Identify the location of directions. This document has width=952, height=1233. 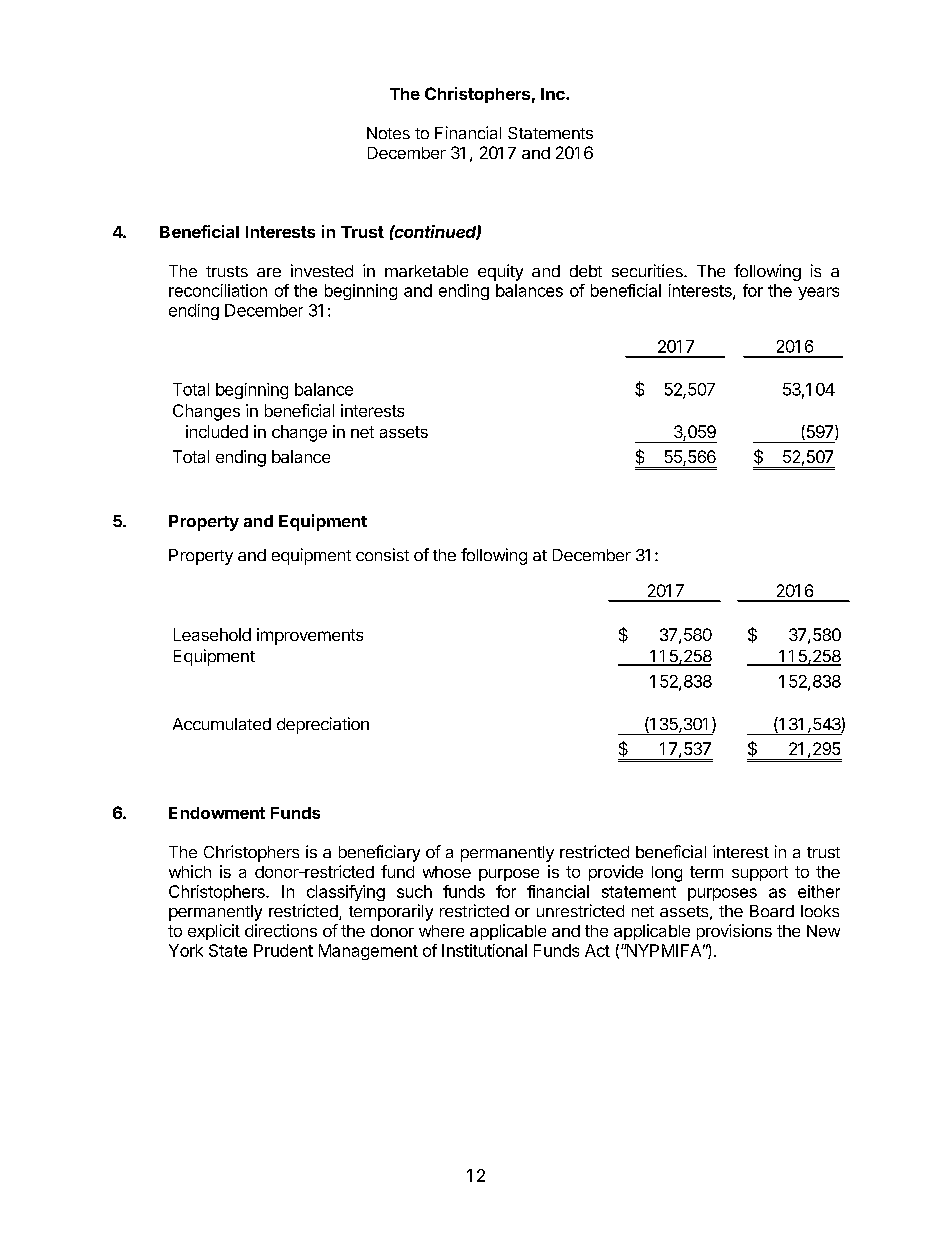
(281, 930).
